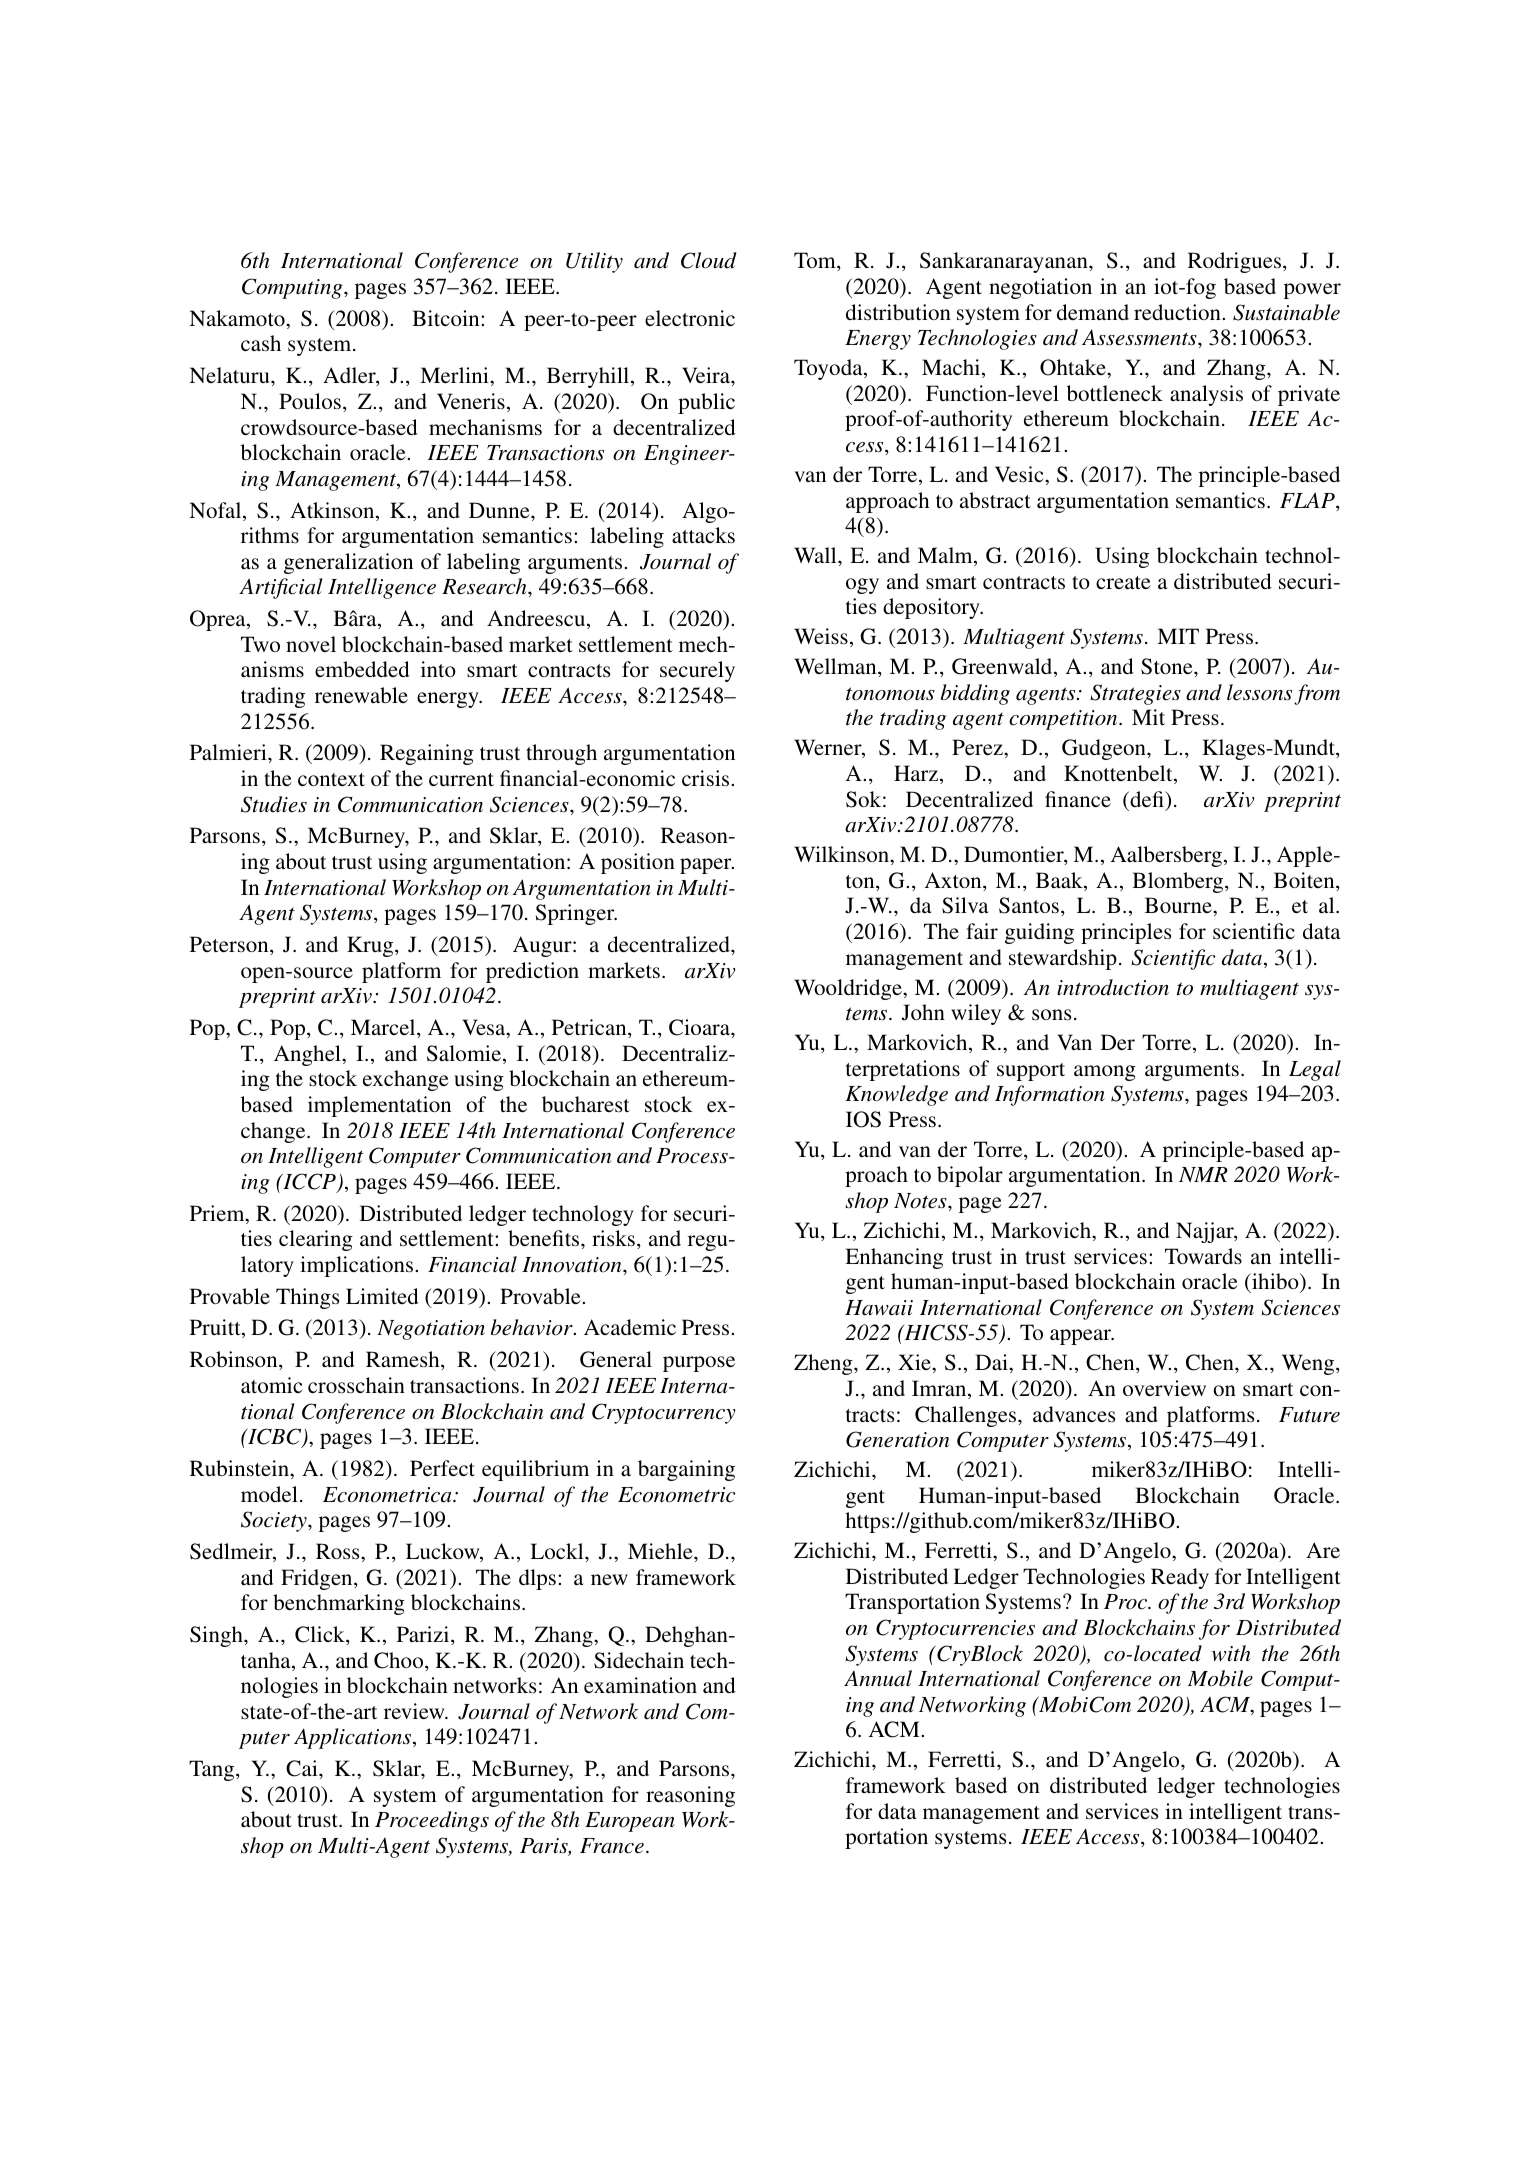 The width and height of the screenshot is (1530, 2164). I want to click on European, so click(630, 1822).
